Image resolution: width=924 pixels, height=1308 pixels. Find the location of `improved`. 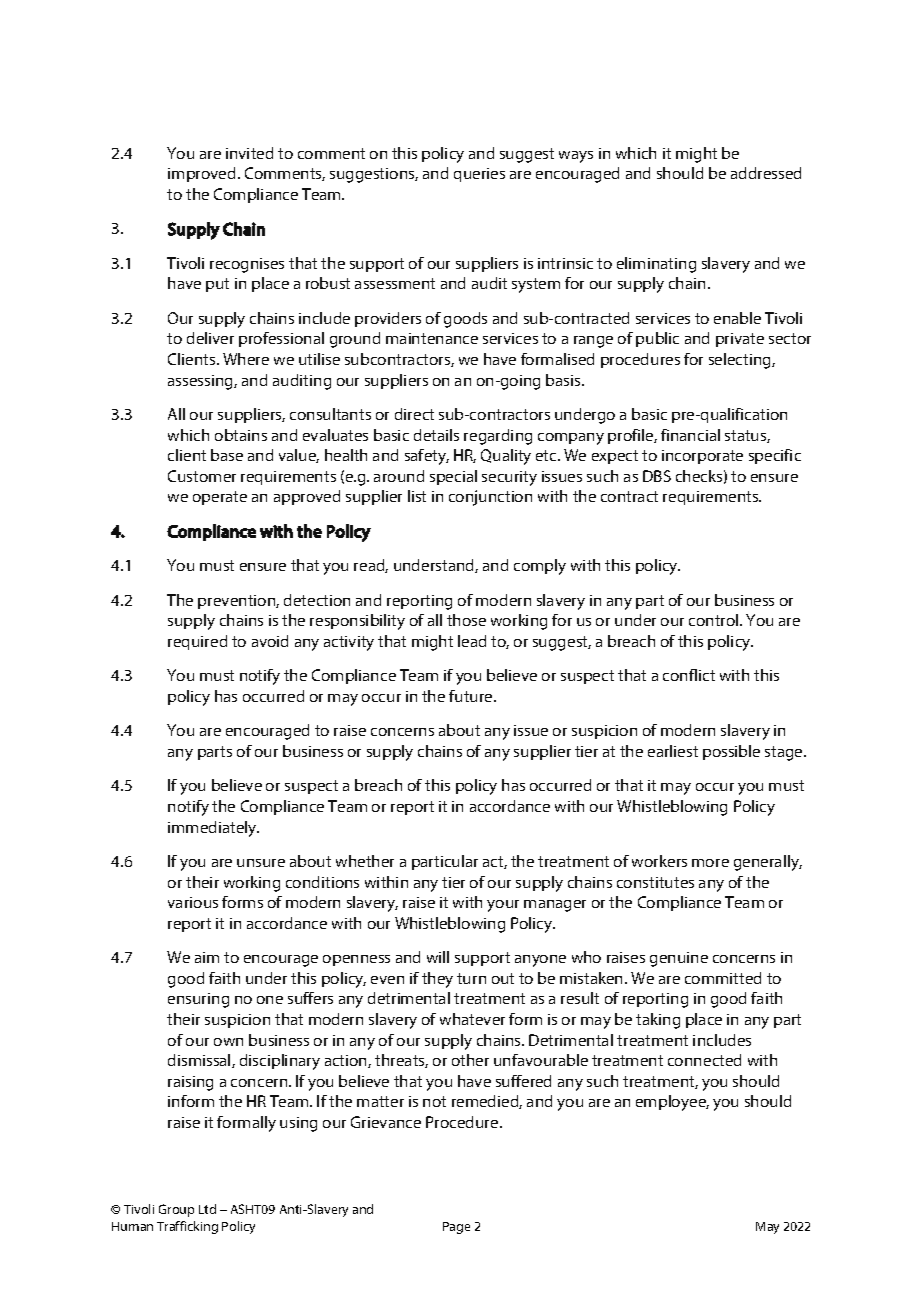

improved is located at coordinates (201, 174).
